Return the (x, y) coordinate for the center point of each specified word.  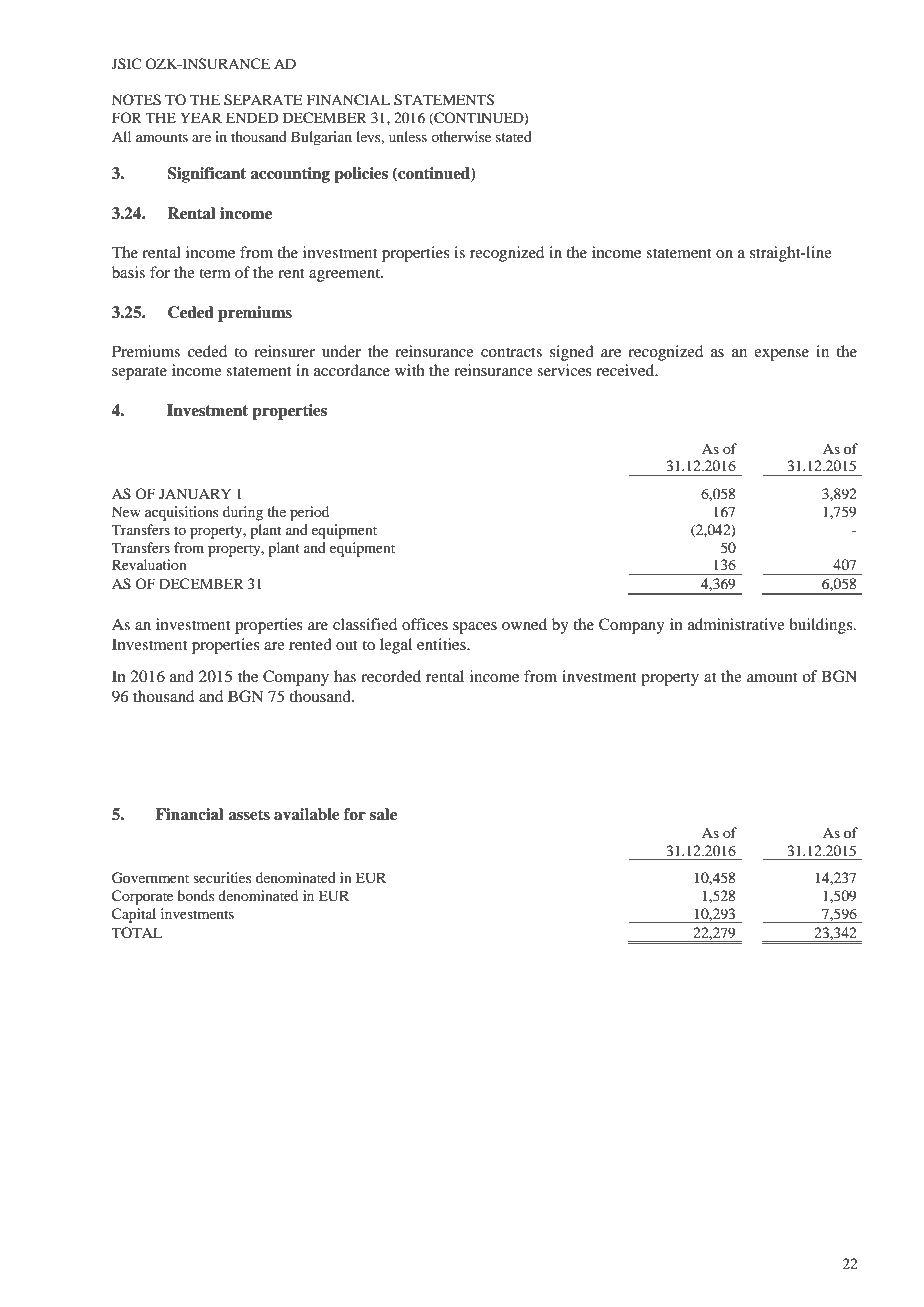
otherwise (461, 136)
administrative (736, 624)
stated (514, 136)
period (309, 513)
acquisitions (181, 513)
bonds (195, 895)
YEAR (201, 117)
